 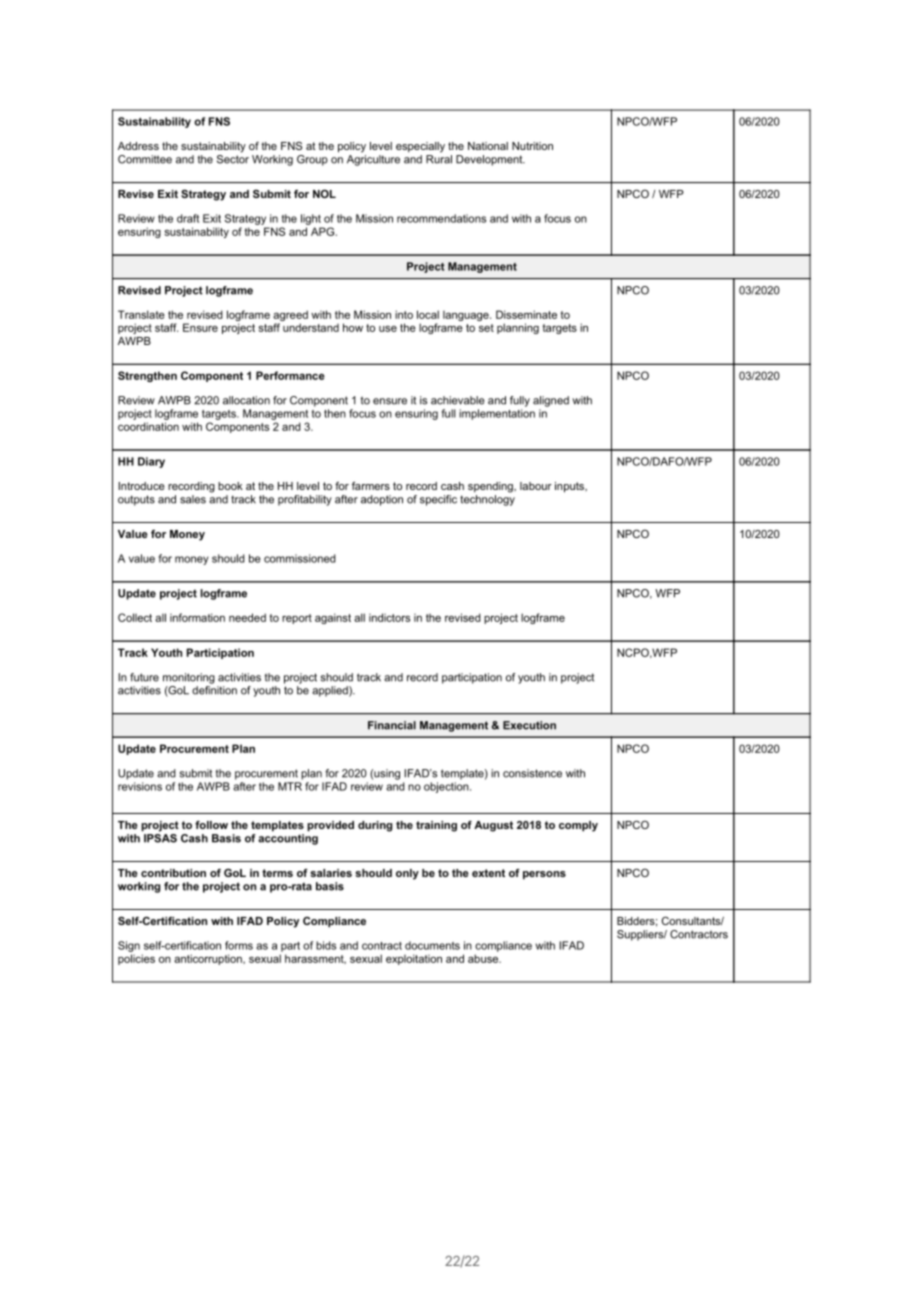 I want to click on monitoring, so click(x=189, y=678).
